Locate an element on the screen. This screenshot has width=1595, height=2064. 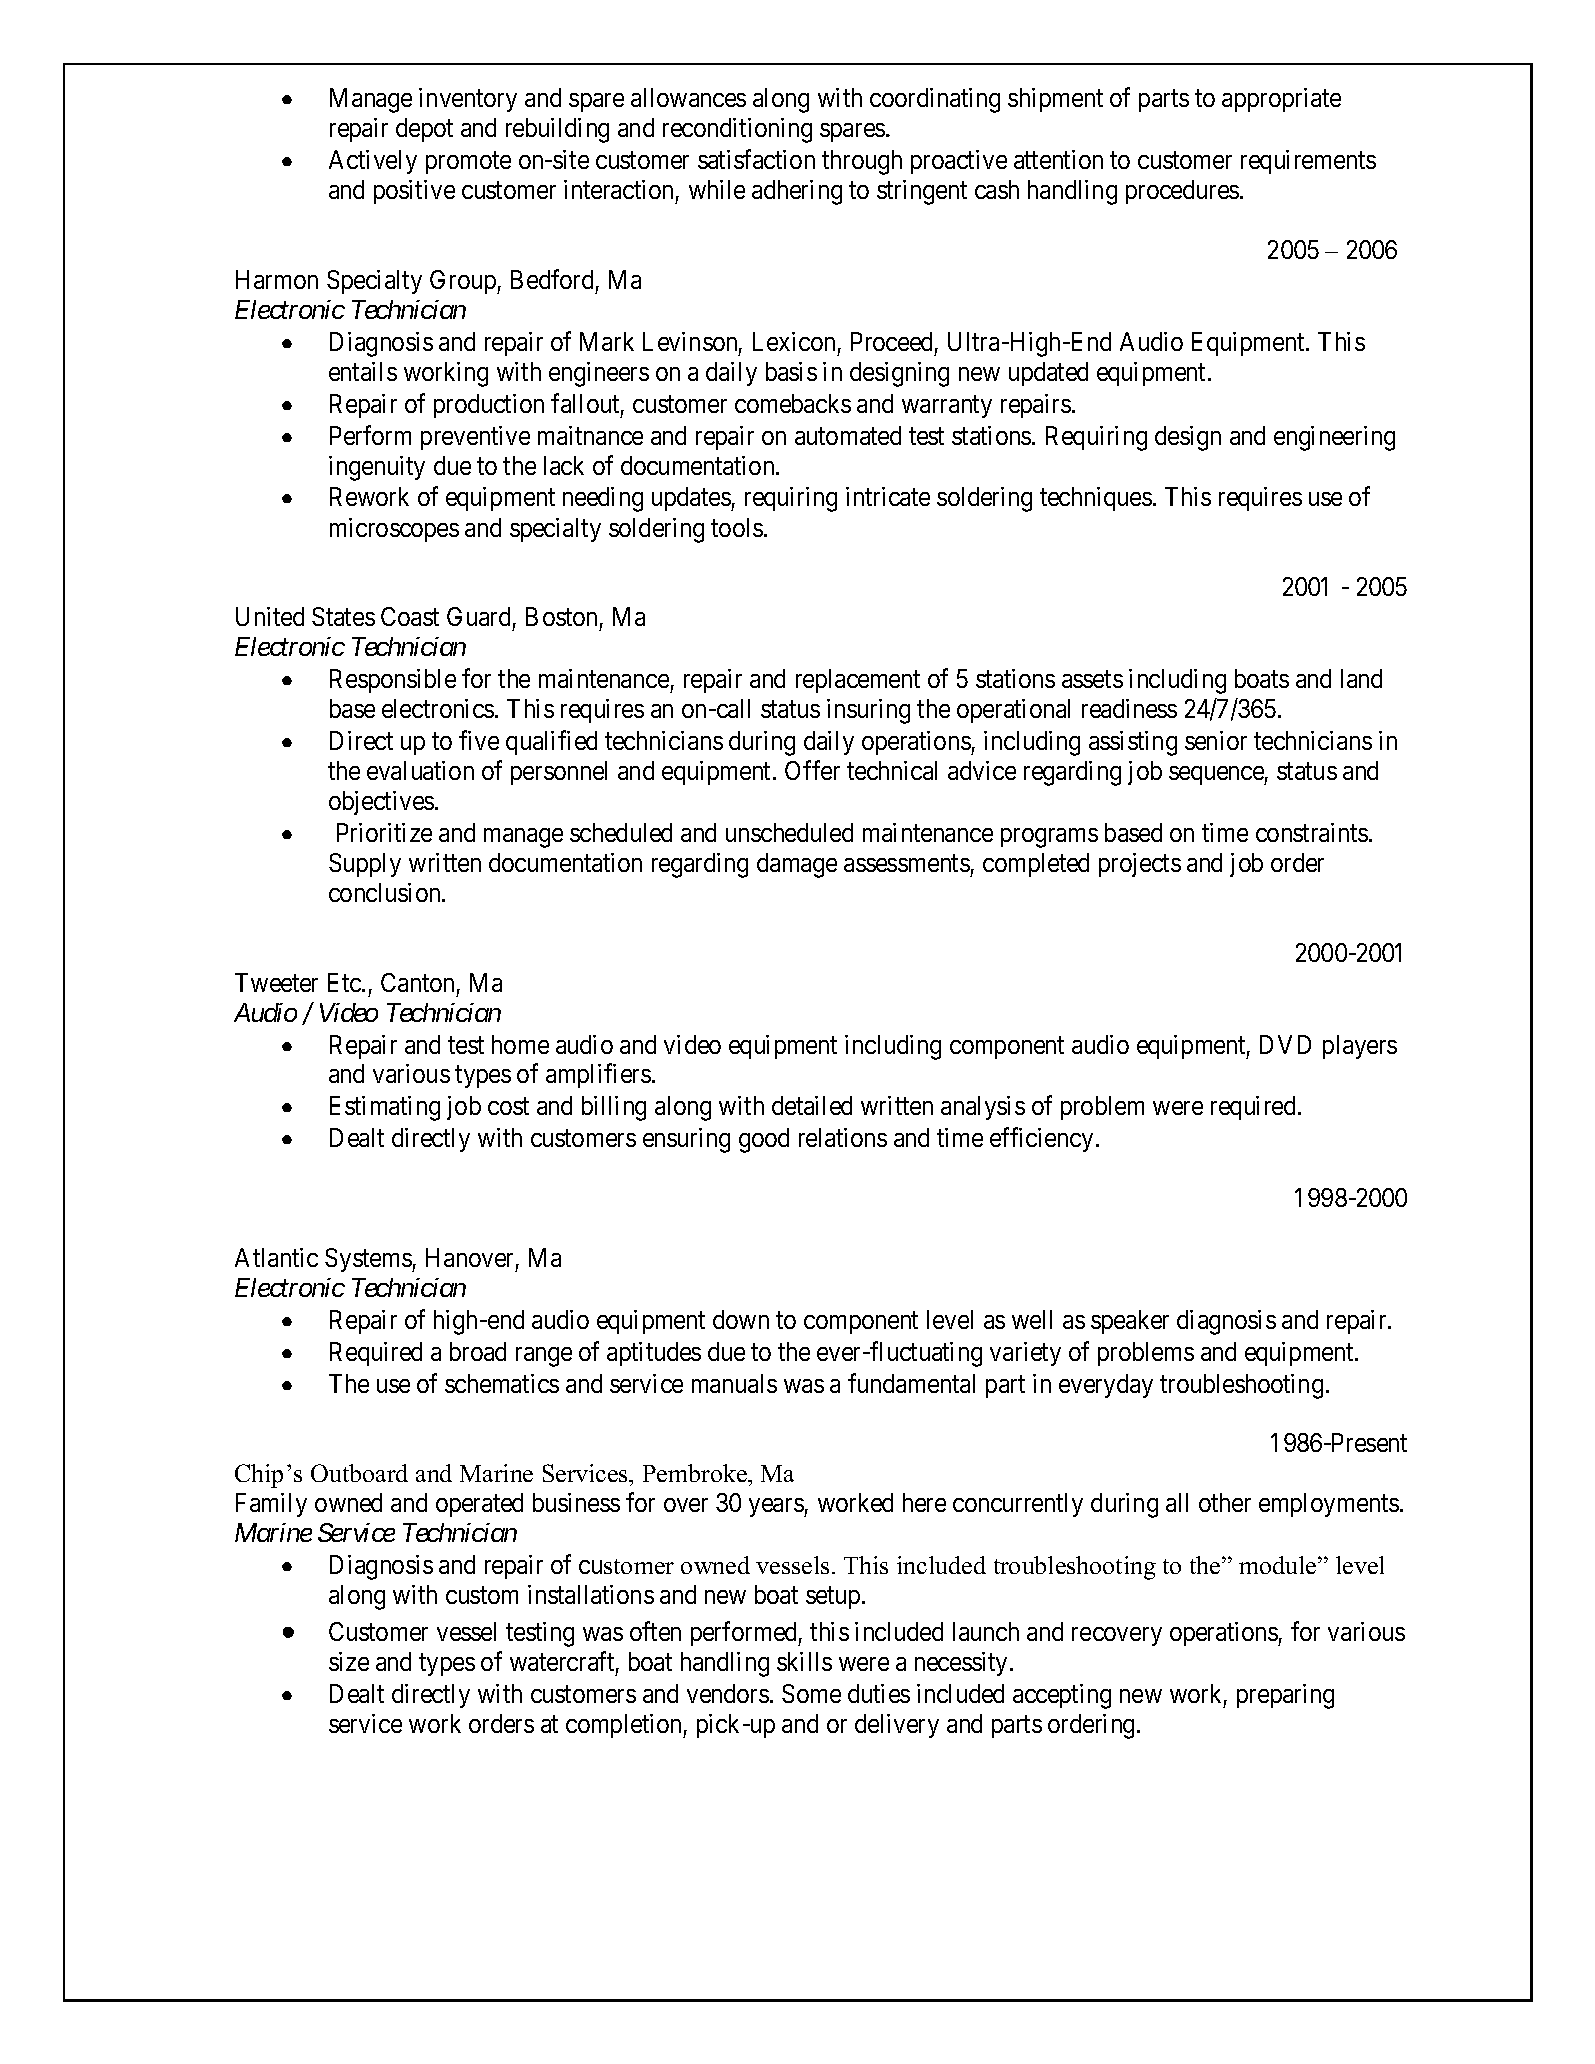
Responsible is located at coordinates (393, 681).
